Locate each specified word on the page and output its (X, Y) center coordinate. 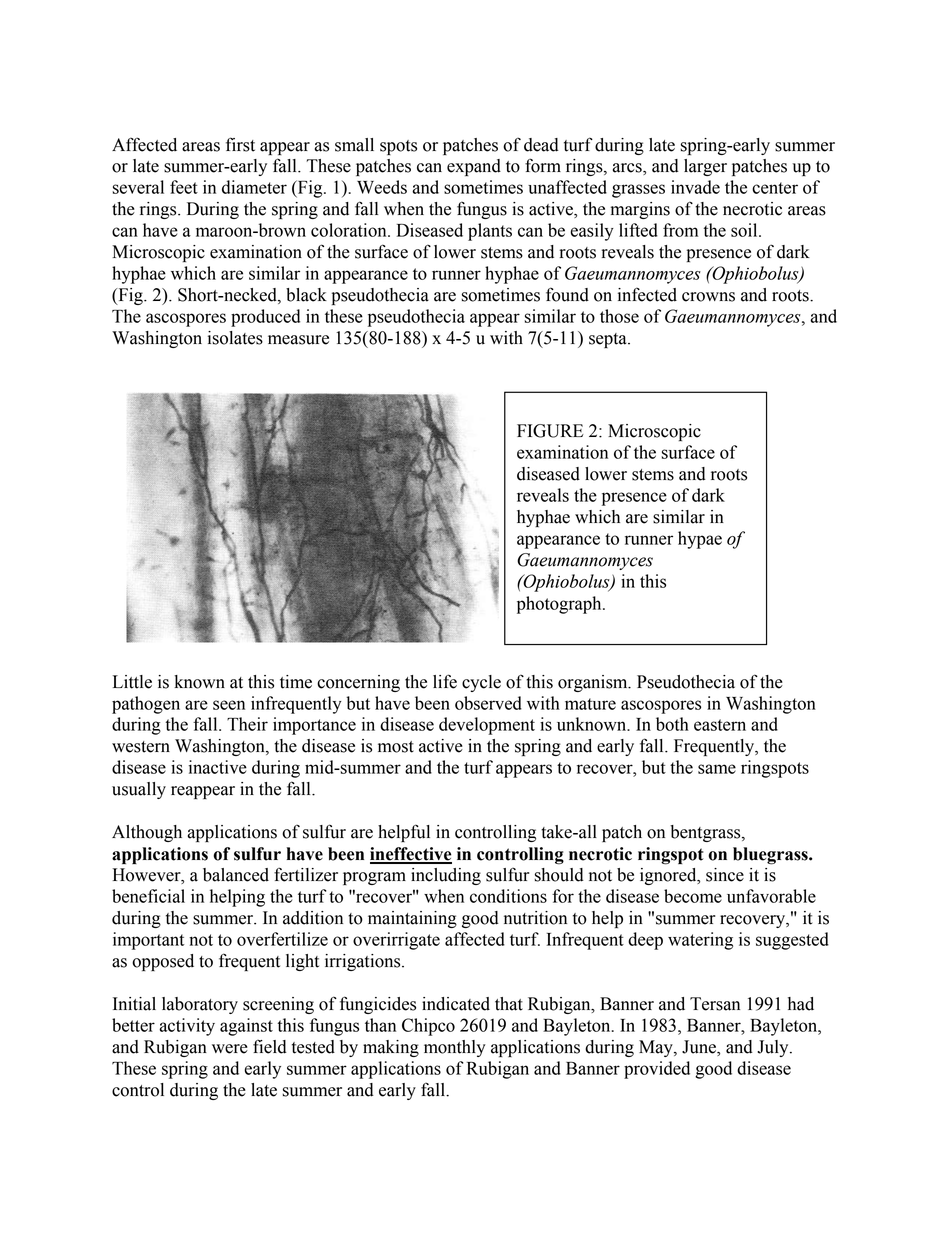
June (700, 1048)
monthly (455, 1048)
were (230, 1049)
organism (594, 683)
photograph (560, 605)
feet (184, 187)
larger (705, 167)
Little (132, 682)
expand (474, 167)
